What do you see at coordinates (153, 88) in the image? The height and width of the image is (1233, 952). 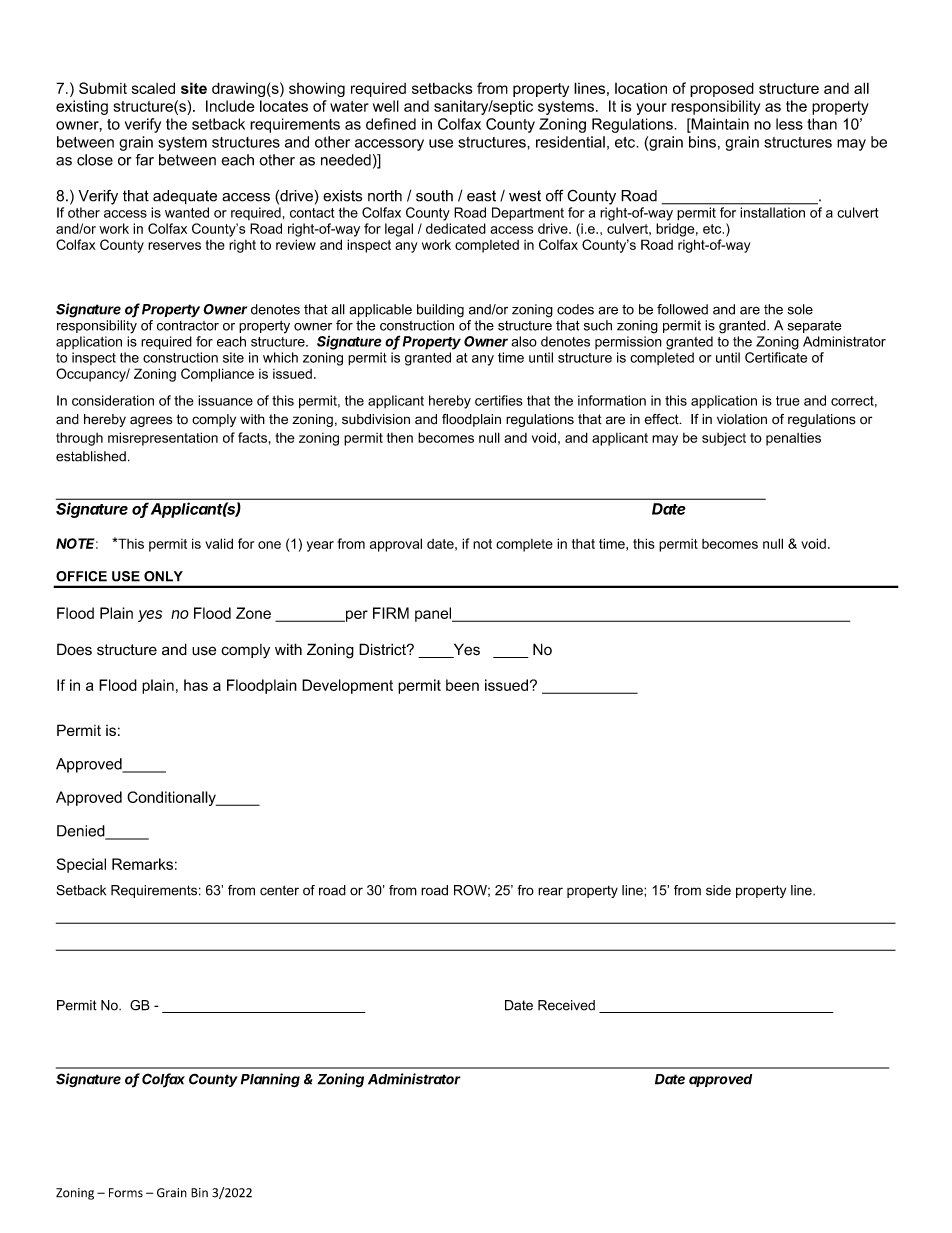 I see `scaled` at bounding box center [153, 88].
